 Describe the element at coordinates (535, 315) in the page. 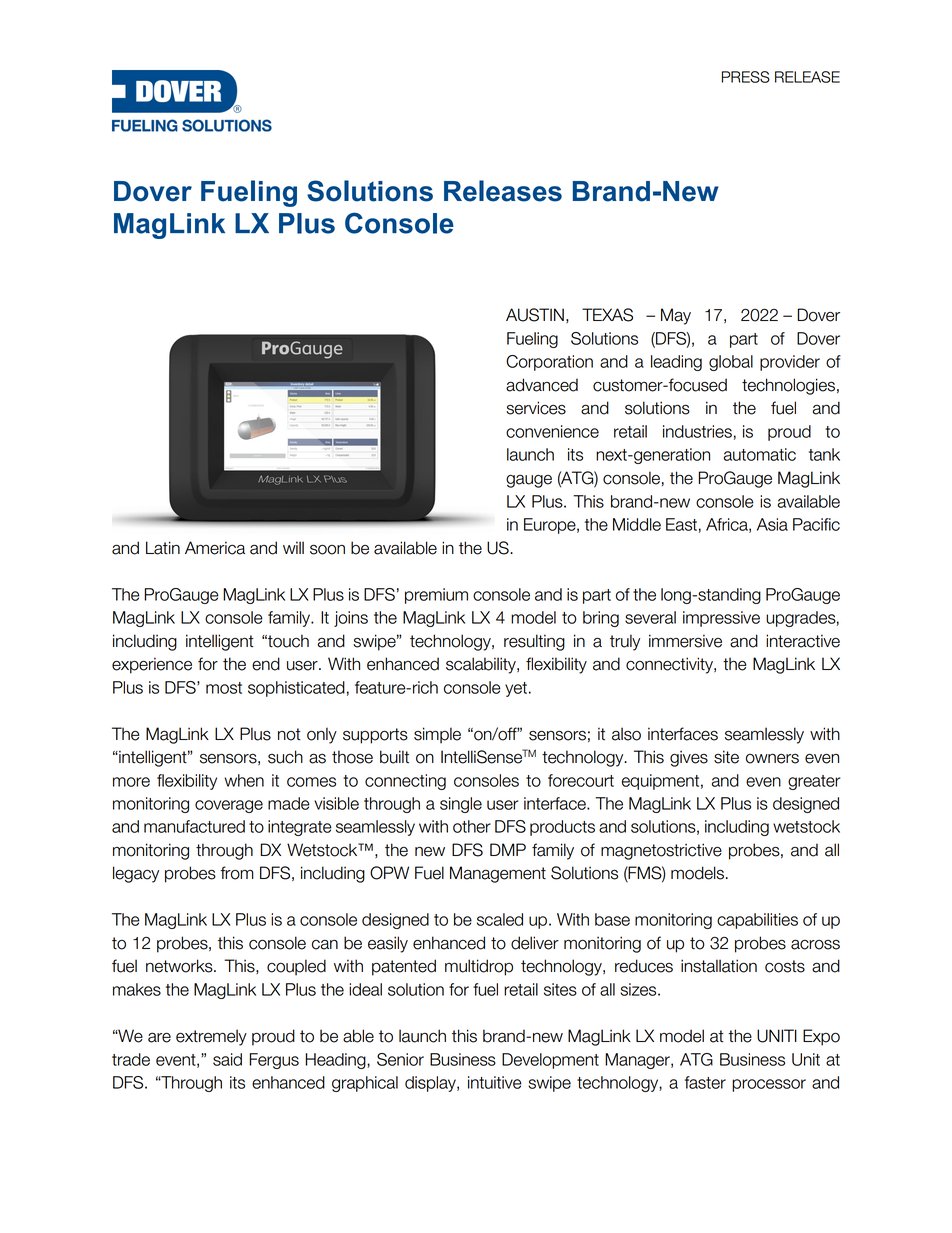

I see `AUSTIN` at that location.
